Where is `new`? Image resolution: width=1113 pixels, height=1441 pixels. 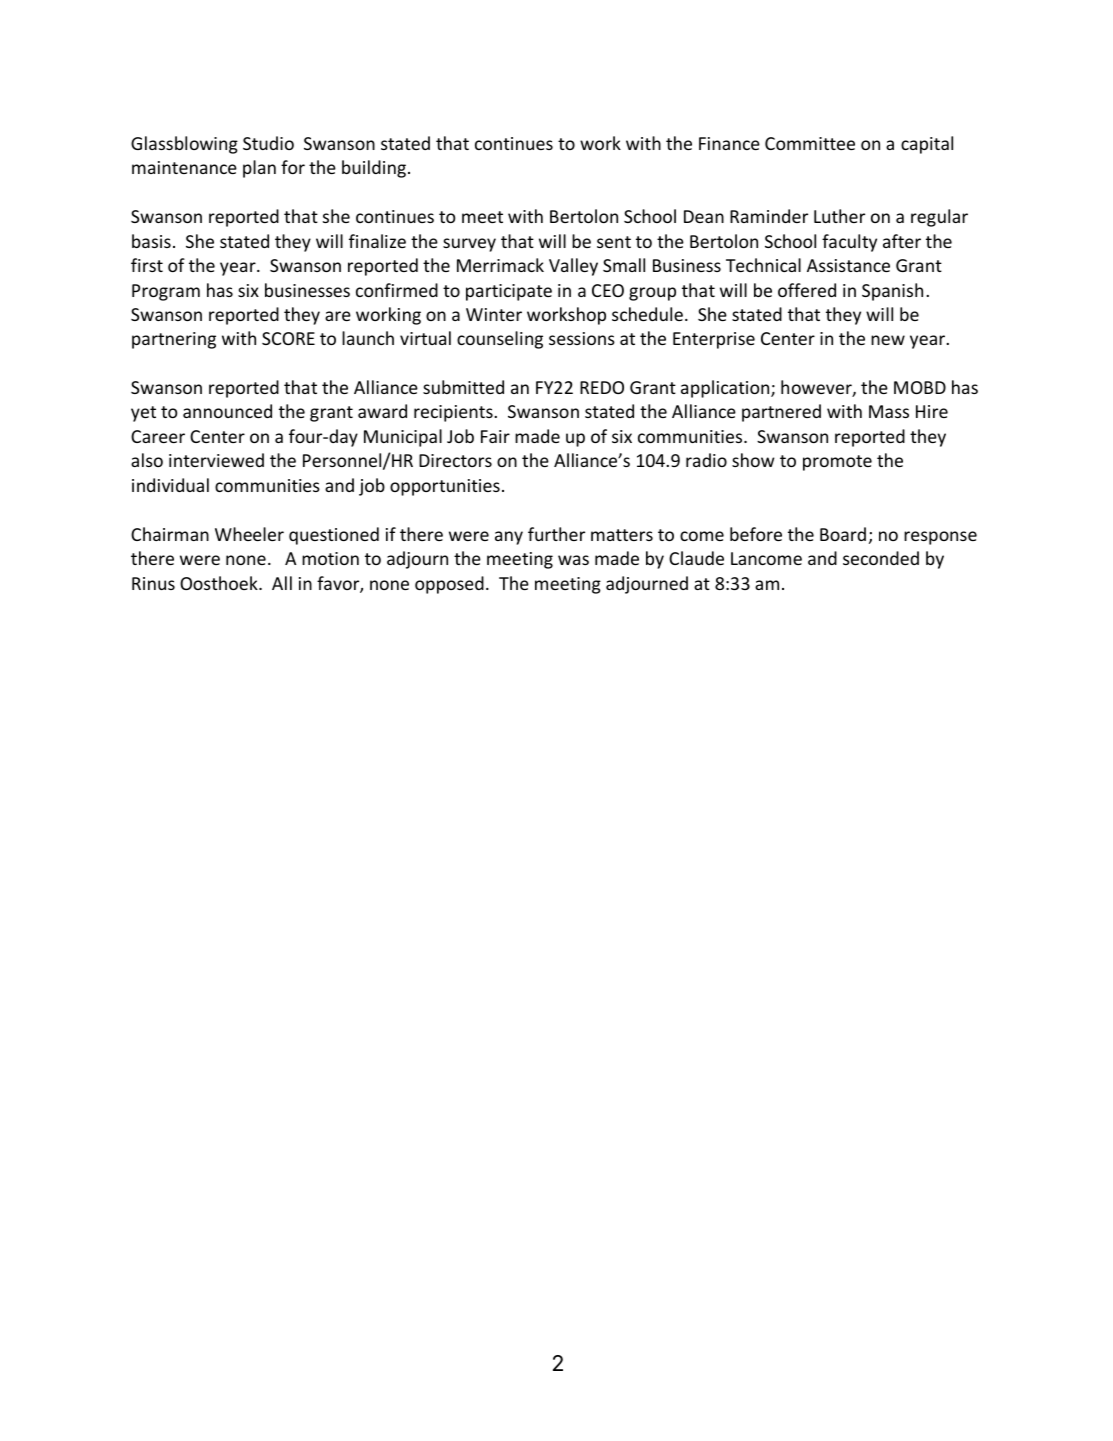
new is located at coordinates (888, 340).
